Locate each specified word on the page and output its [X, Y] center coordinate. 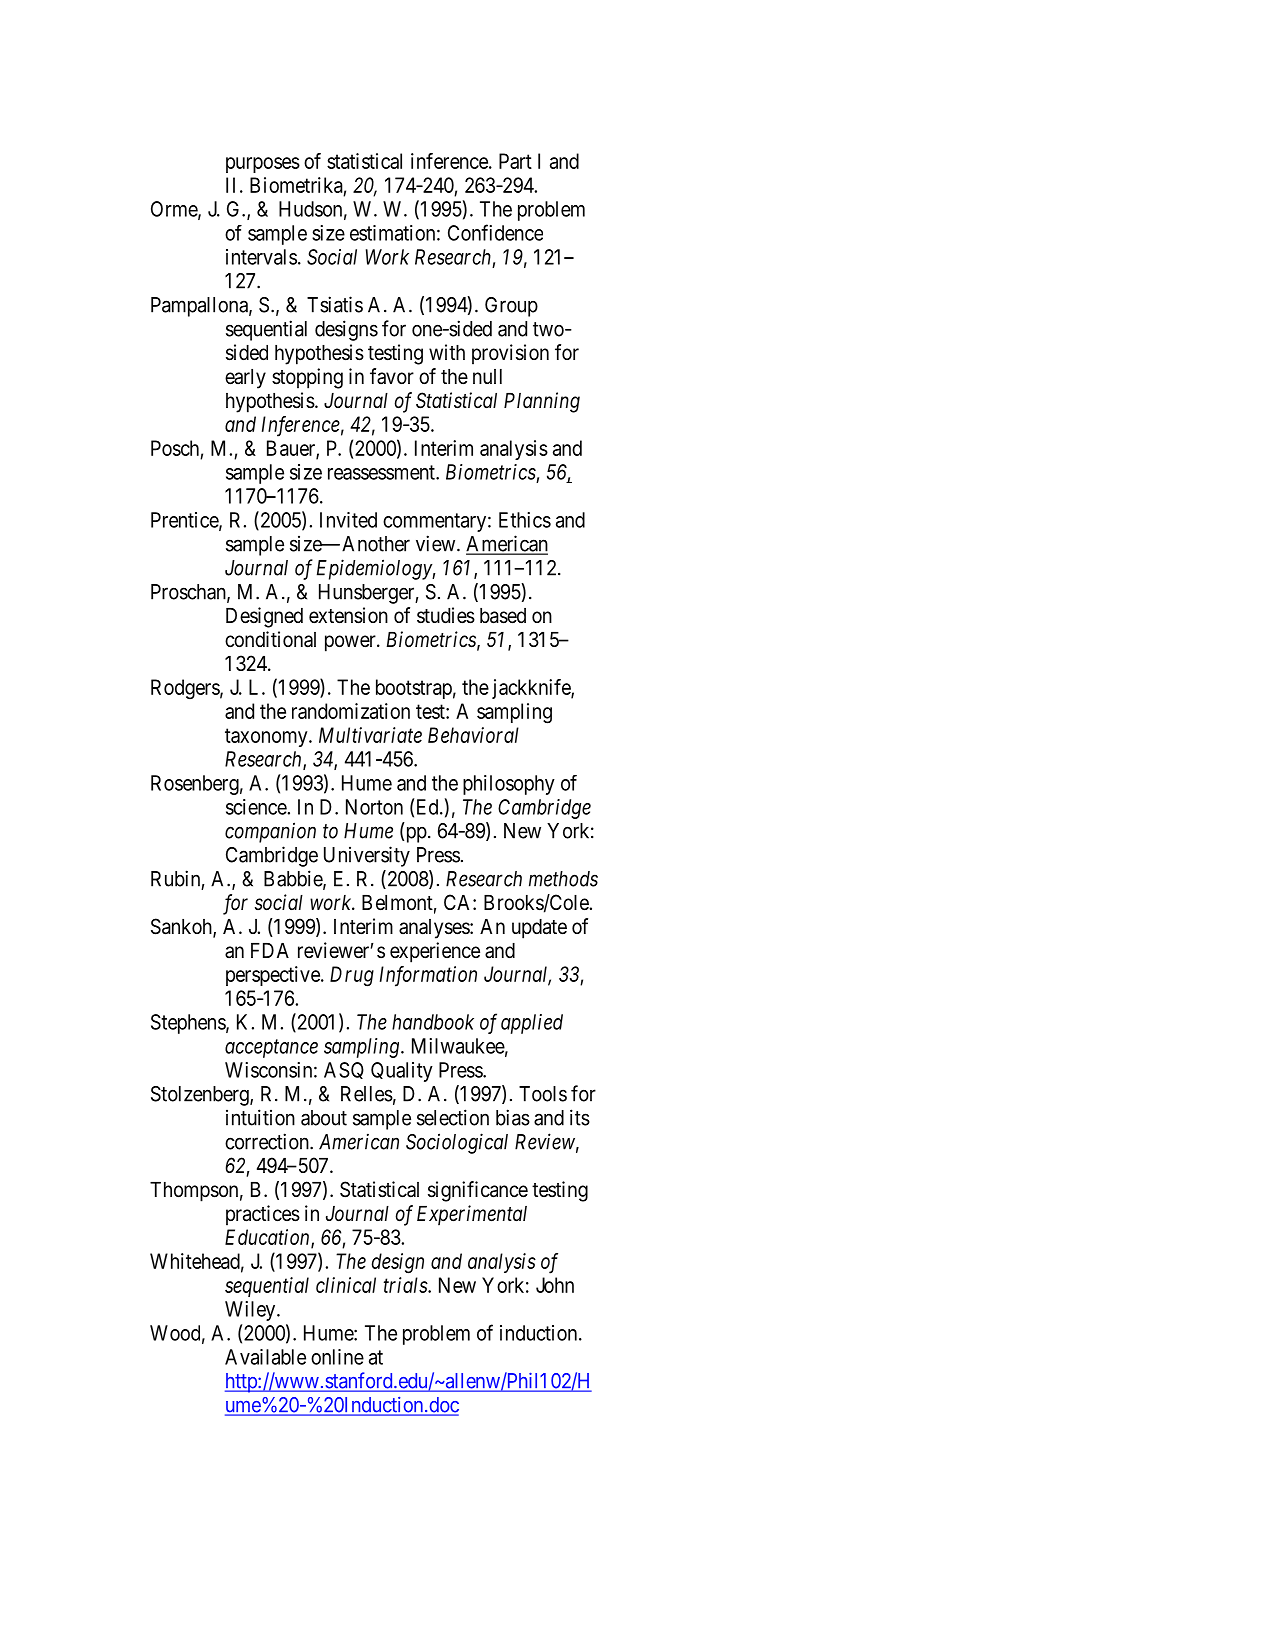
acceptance [271, 1049]
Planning [542, 402]
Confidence [495, 232]
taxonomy [267, 737]
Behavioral [473, 735]
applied [532, 1024]
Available [265, 1357]
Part [515, 161]
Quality [402, 1072]
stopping [307, 378]
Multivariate [370, 735]
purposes [263, 165]
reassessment [382, 472]
